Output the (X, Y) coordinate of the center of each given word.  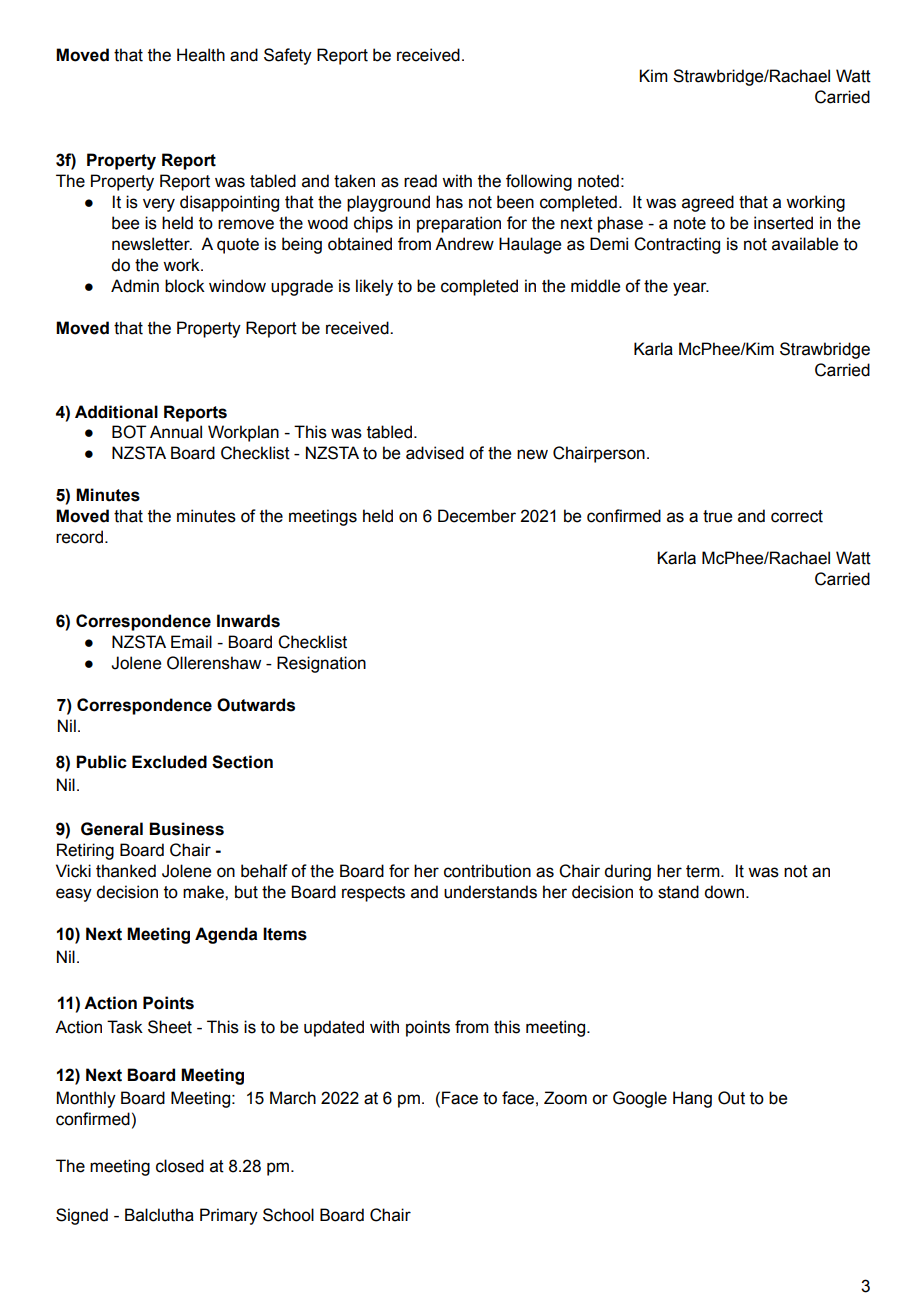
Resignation (321, 664)
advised (435, 453)
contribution (487, 871)
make (204, 892)
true (717, 516)
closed (180, 1166)
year (691, 289)
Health (201, 55)
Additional (116, 412)
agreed (708, 203)
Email (191, 642)
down (725, 892)
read (420, 181)
